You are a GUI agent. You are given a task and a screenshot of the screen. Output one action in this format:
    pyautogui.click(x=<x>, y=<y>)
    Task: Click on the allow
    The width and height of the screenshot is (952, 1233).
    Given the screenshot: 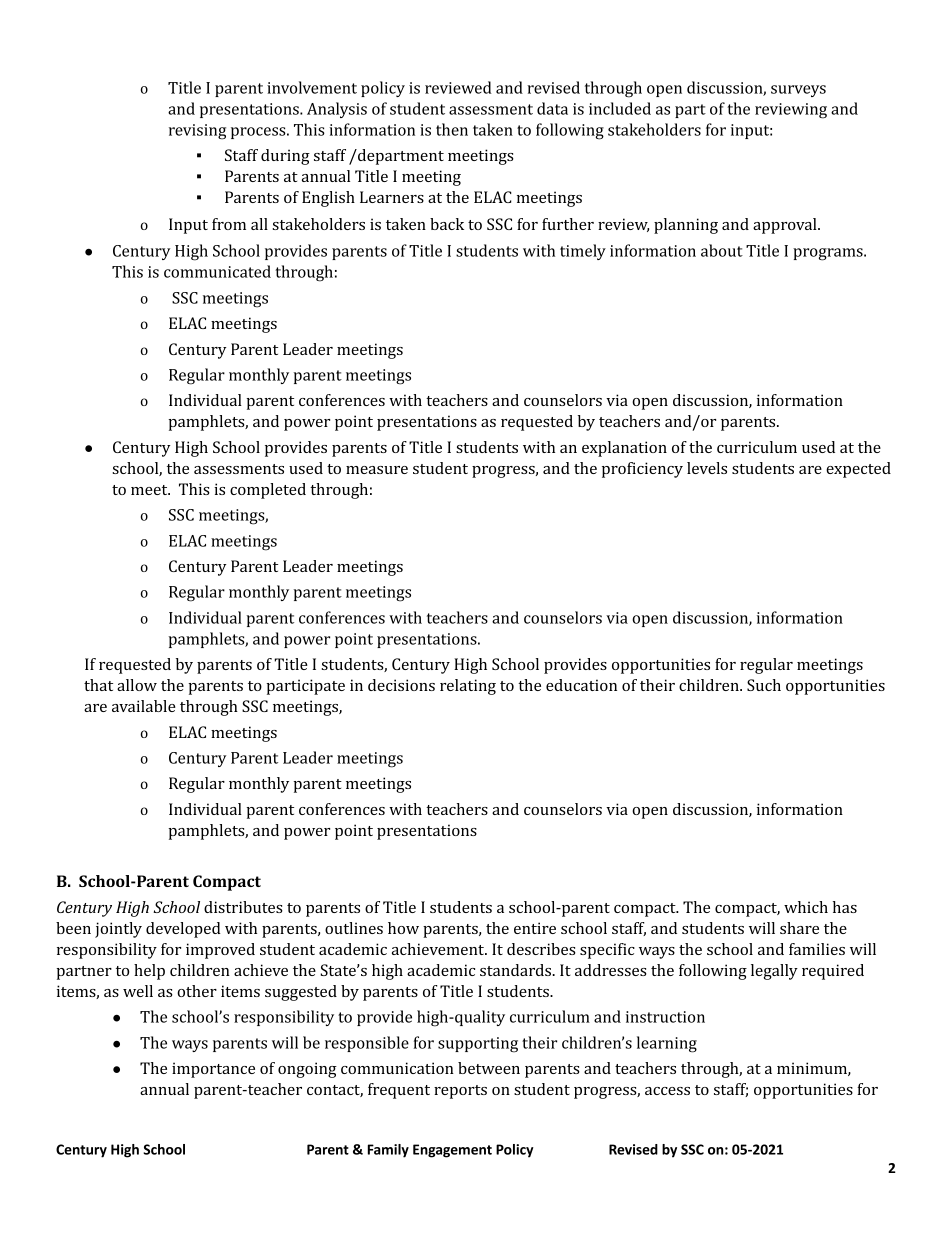 What is the action you would take?
    pyautogui.click(x=137, y=685)
